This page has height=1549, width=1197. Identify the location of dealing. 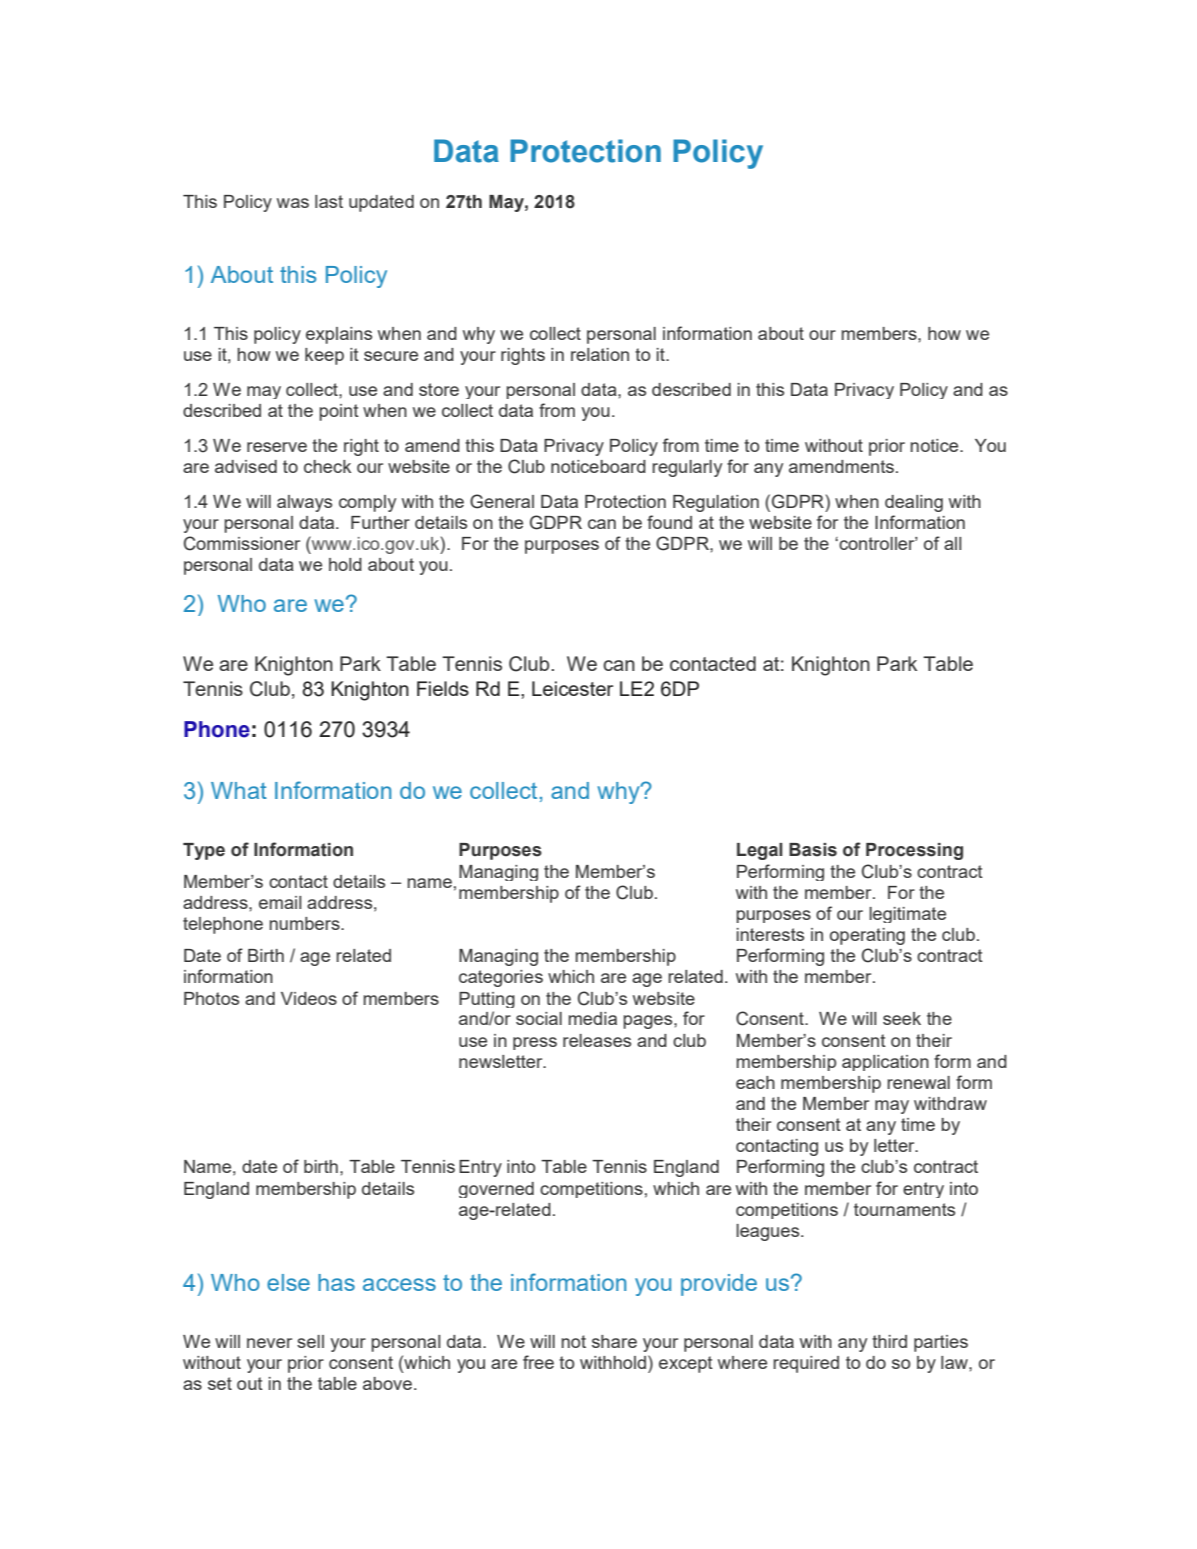
(914, 503).
